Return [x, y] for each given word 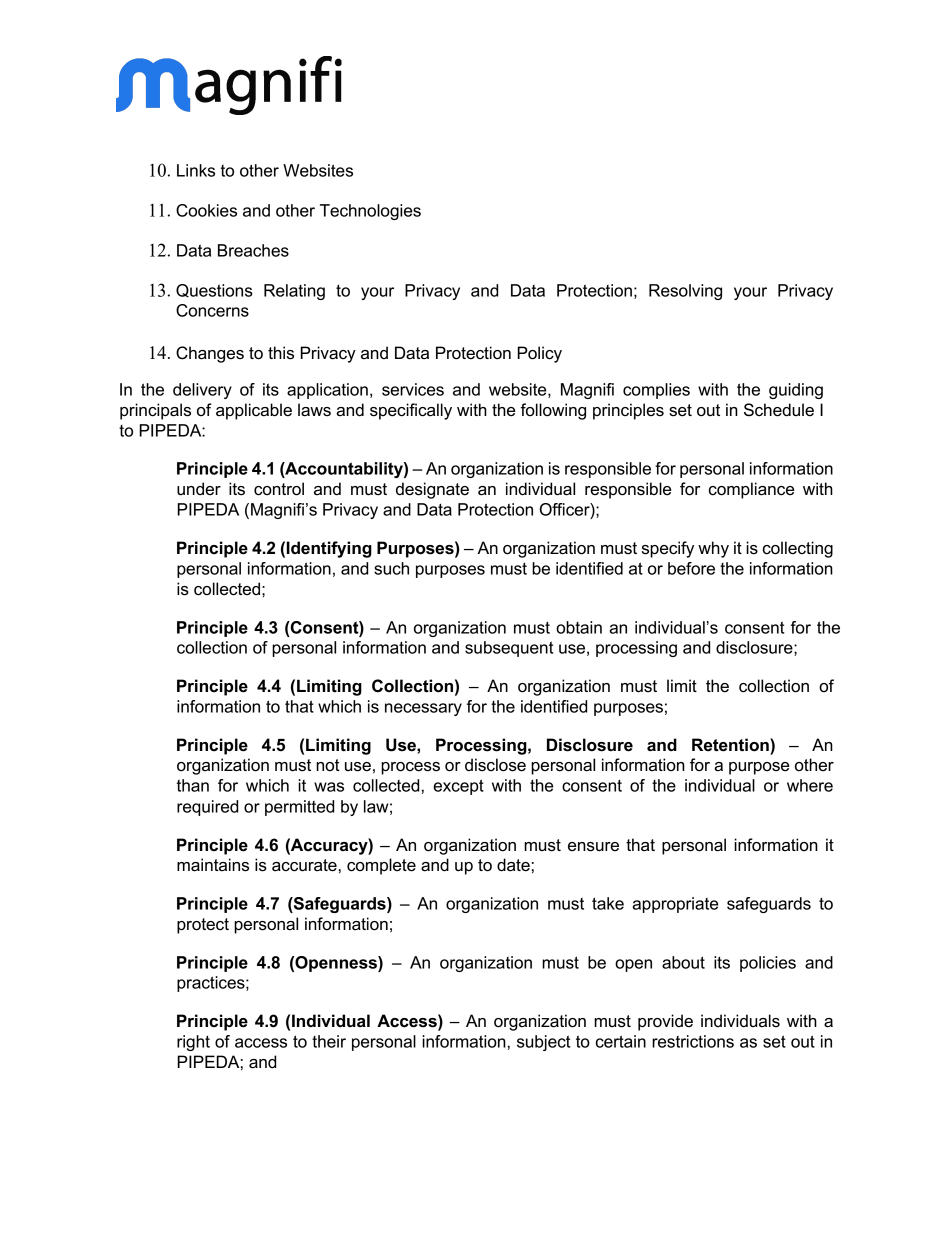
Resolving [685, 292]
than [193, 785]
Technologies [370, 212]
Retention [731, 745]
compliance [751, 490]
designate [432, 490]
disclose [495, 765]
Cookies [206, 210]
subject [543, 1043]
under [199, 489]
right [193, 1043]
